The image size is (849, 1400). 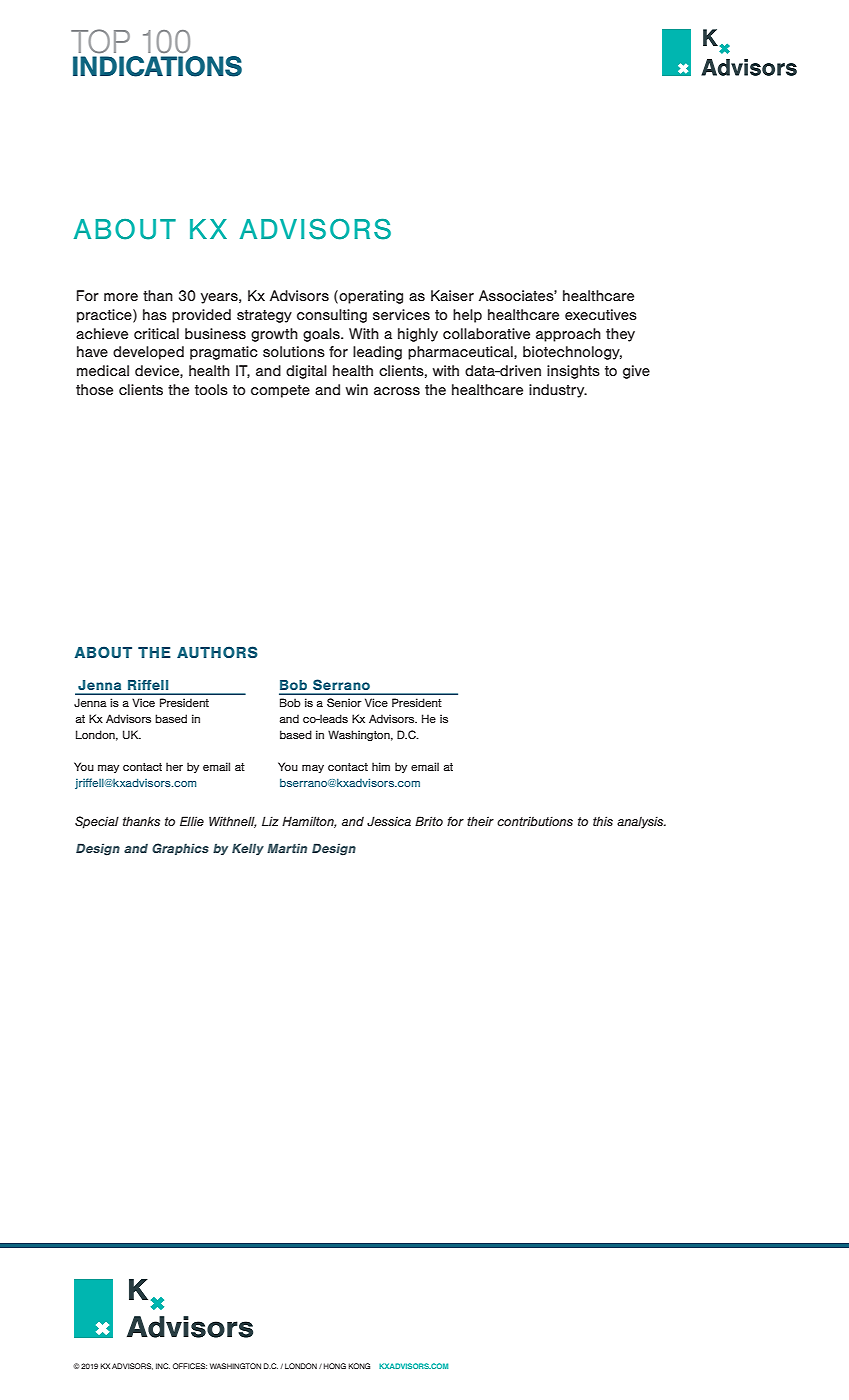 What do you see at coordinates (163, 1366) in the screenshot?
I see `INC` at bounding box center [163, 1366].
